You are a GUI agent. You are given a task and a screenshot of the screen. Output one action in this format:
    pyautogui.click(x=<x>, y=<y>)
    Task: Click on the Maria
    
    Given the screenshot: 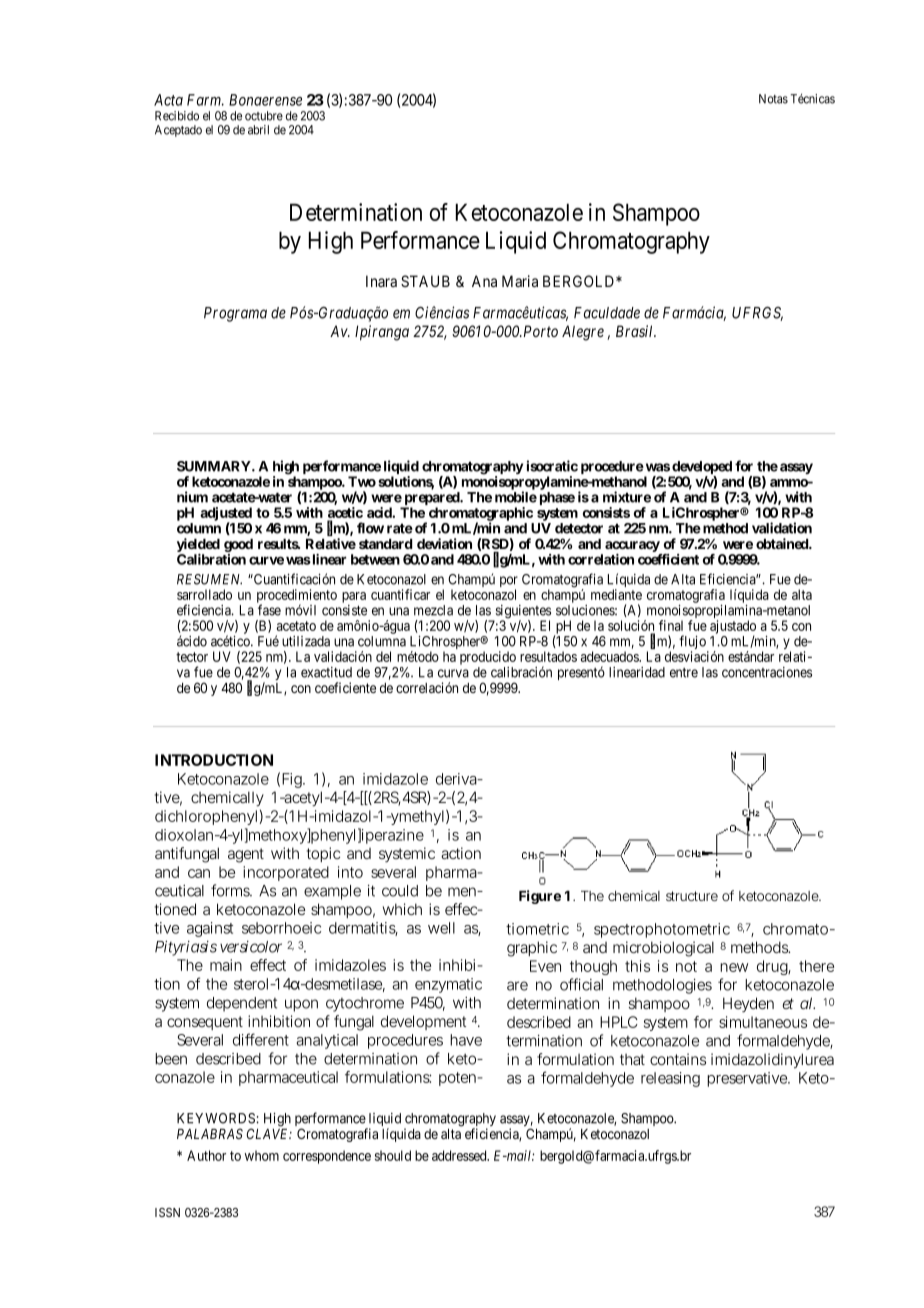 What is the action you would take?
    pyautogui.click(x=520, y=281)
